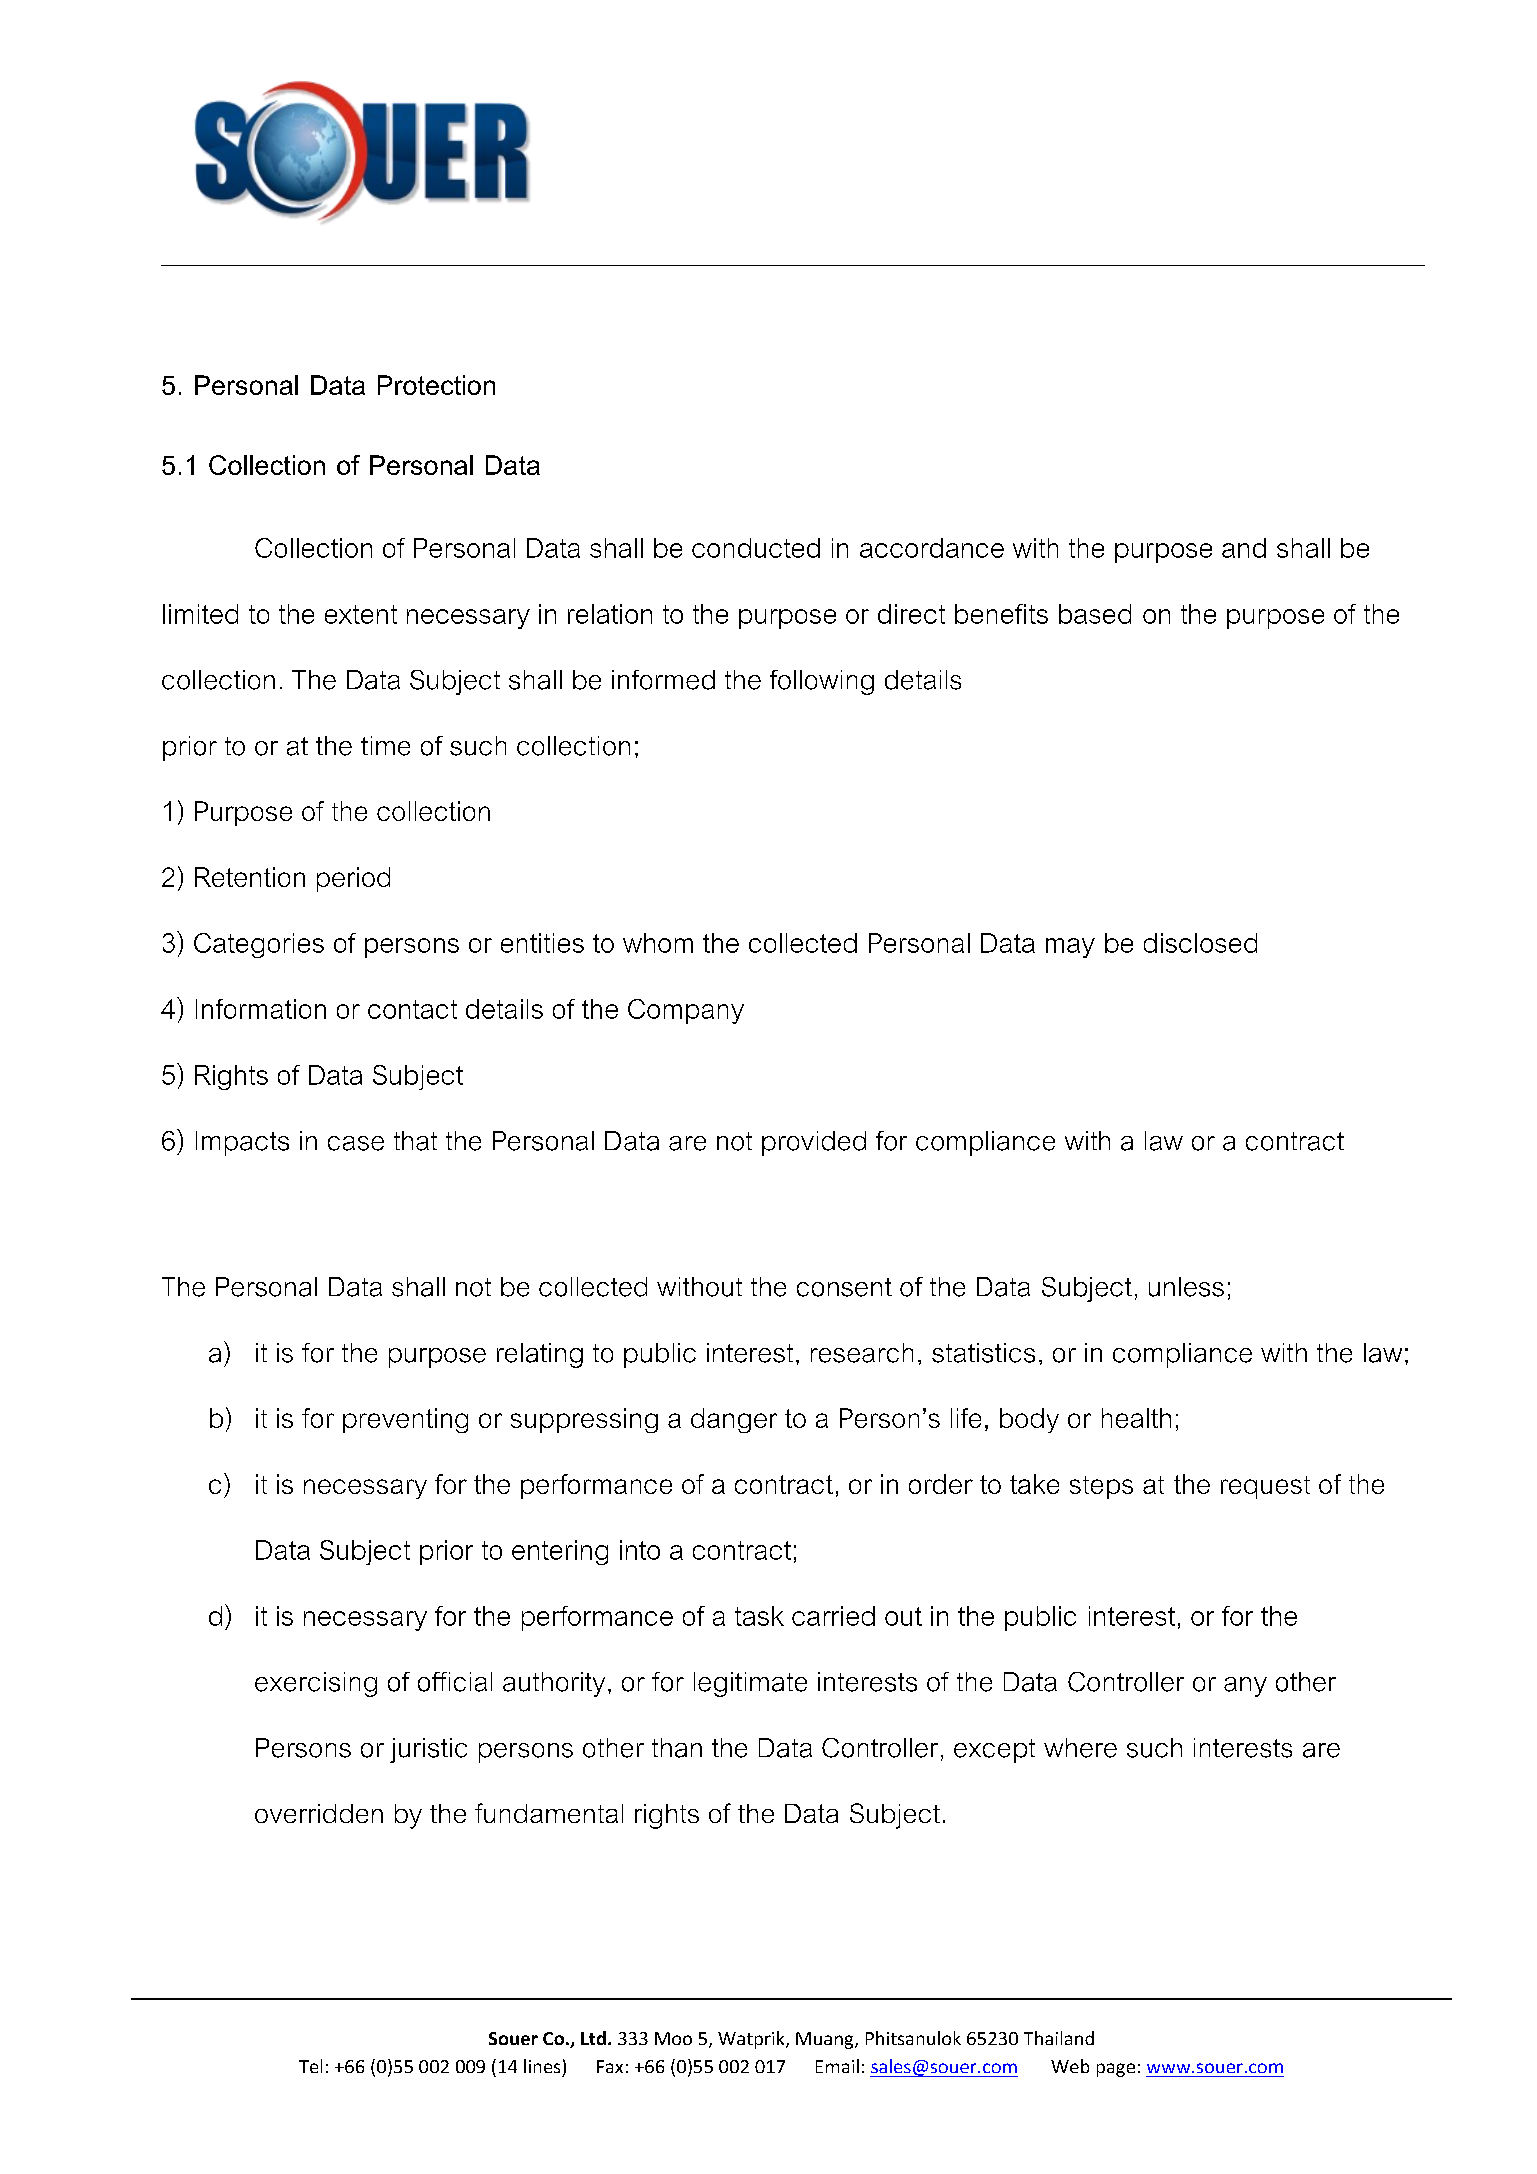 Image resolution: width=1537 pixels, height=2174 pixels. What do you see at coordinates (814, 1143) in the page?
I see `provided` at bounding box center [814, 1143].
